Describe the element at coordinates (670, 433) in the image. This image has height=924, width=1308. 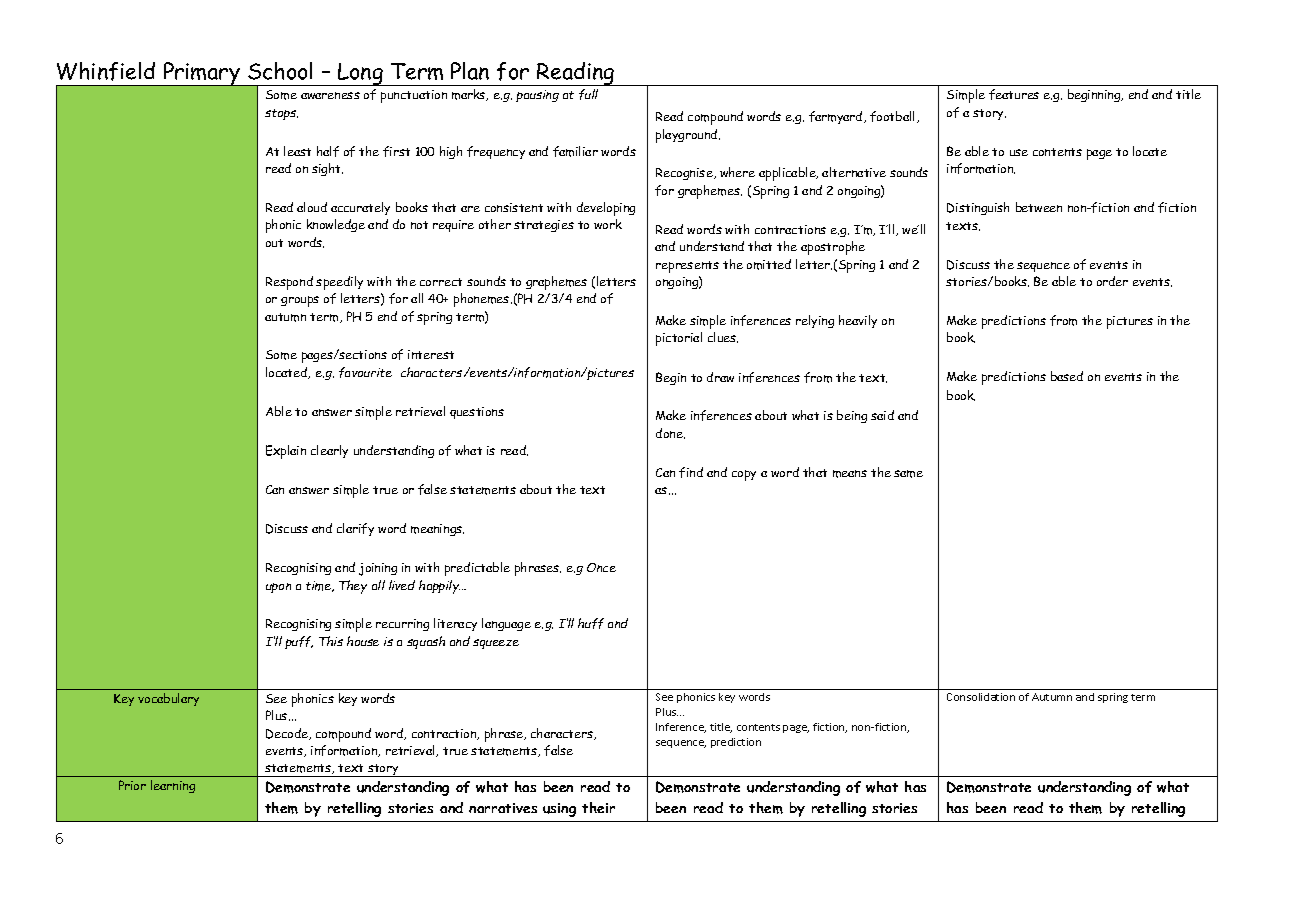
I see `done` at that location.
